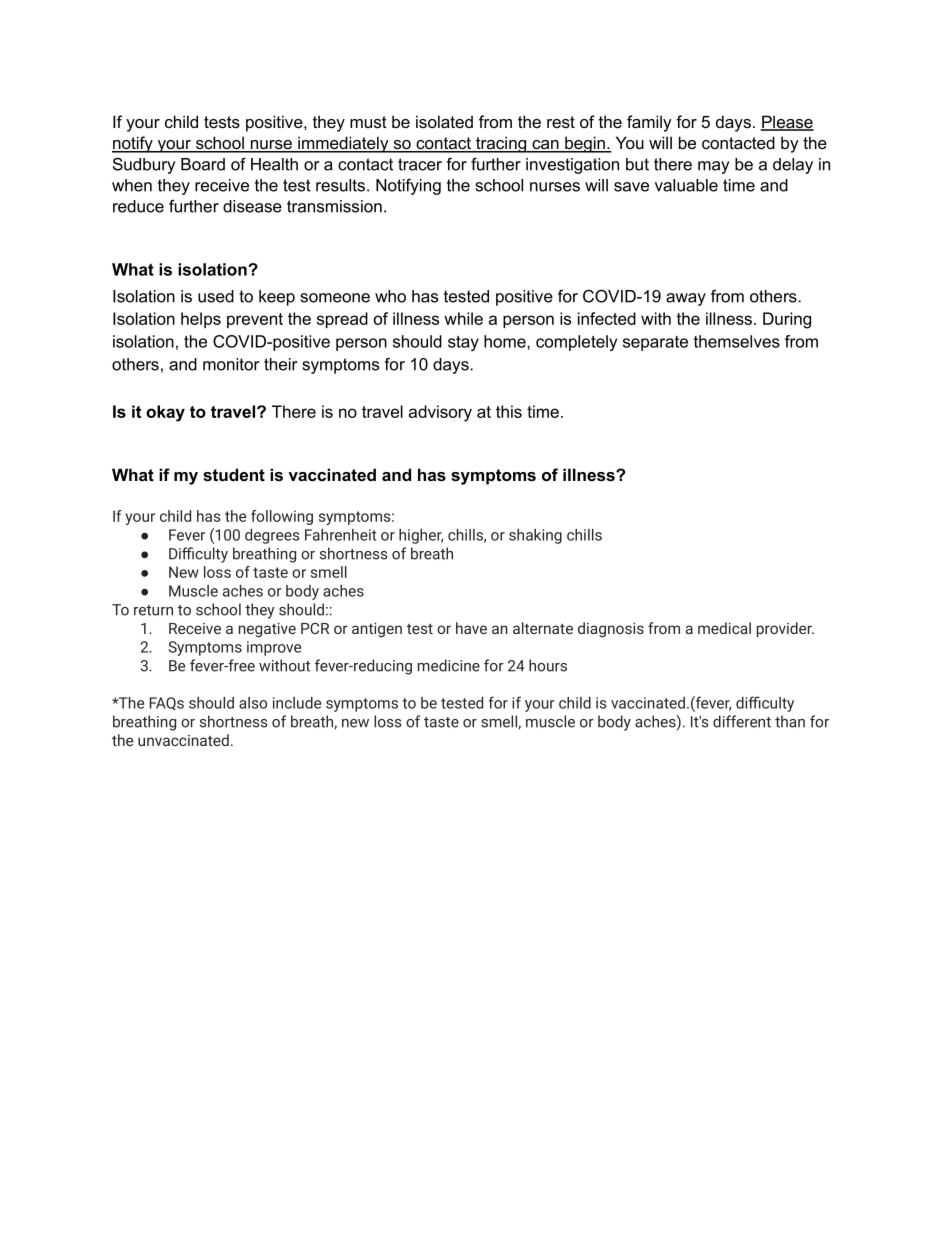 This screenshot has height=1233, width=952. I want to click on advisory, so click(440, 413).
